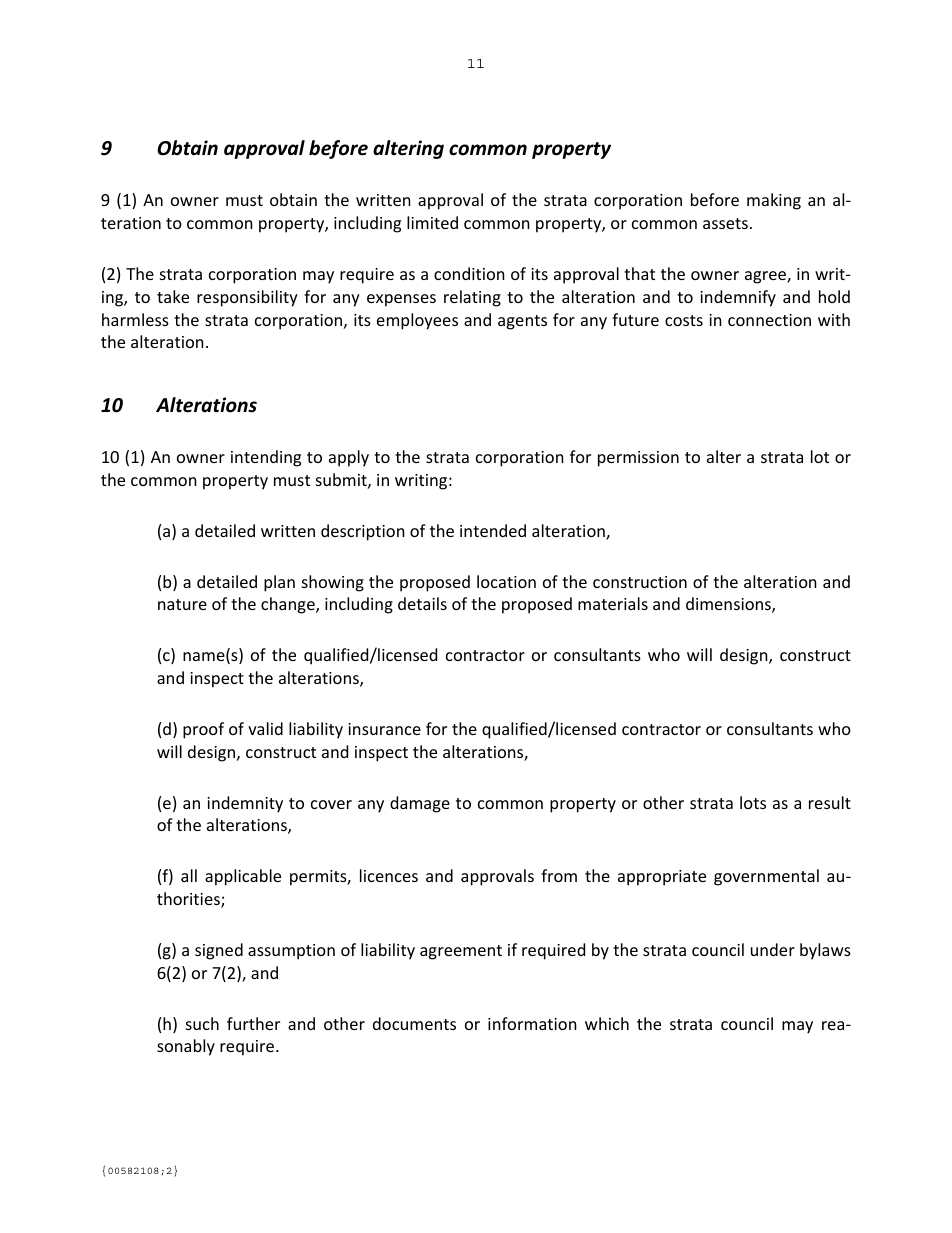 This screenshot has width=952, height=1233. What do you see at coordinates (189, 875) in the screenshot?
I see `all` at bounding box center [189, 875].
